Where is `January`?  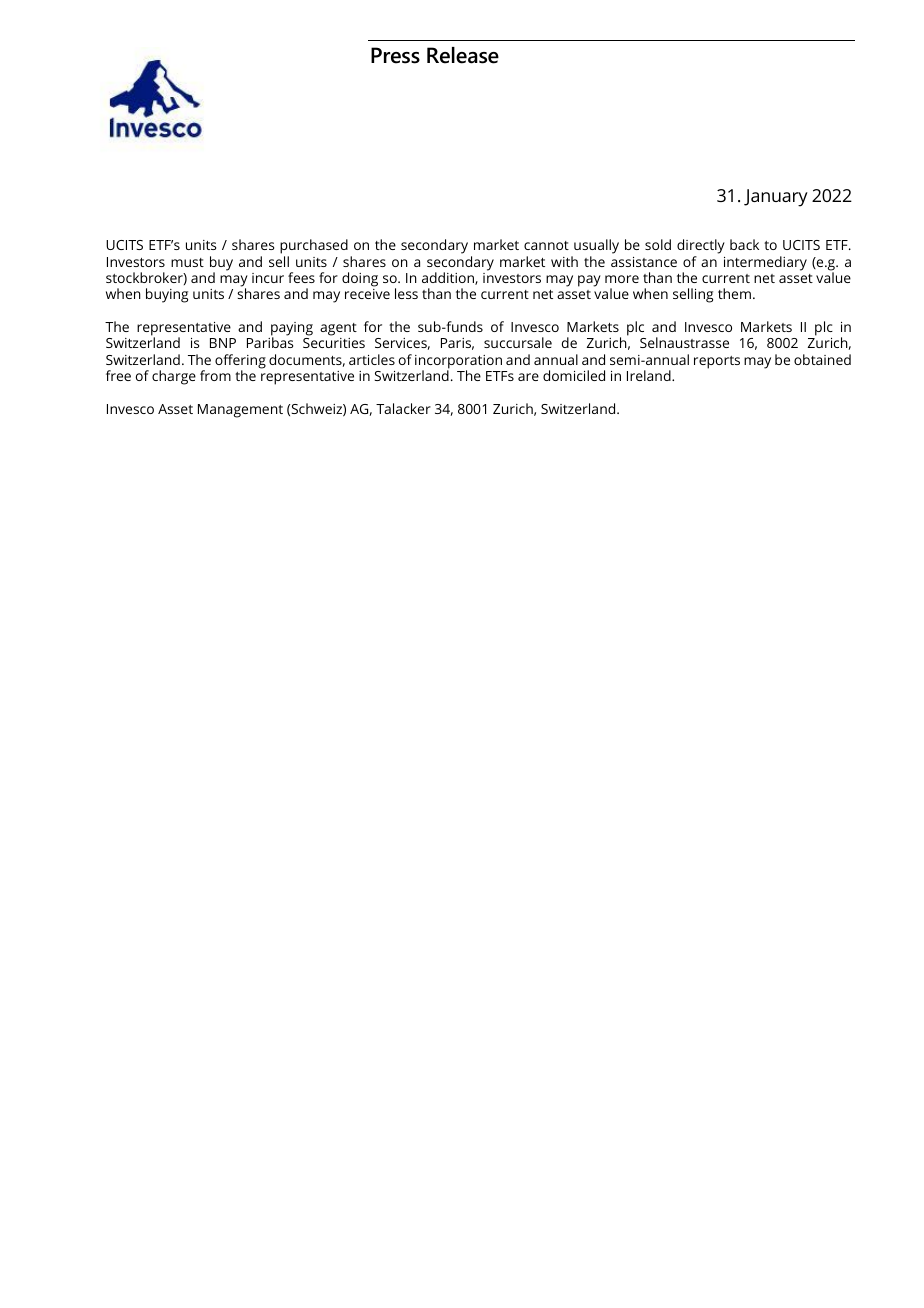 January is located at coordinates (776, 198).
